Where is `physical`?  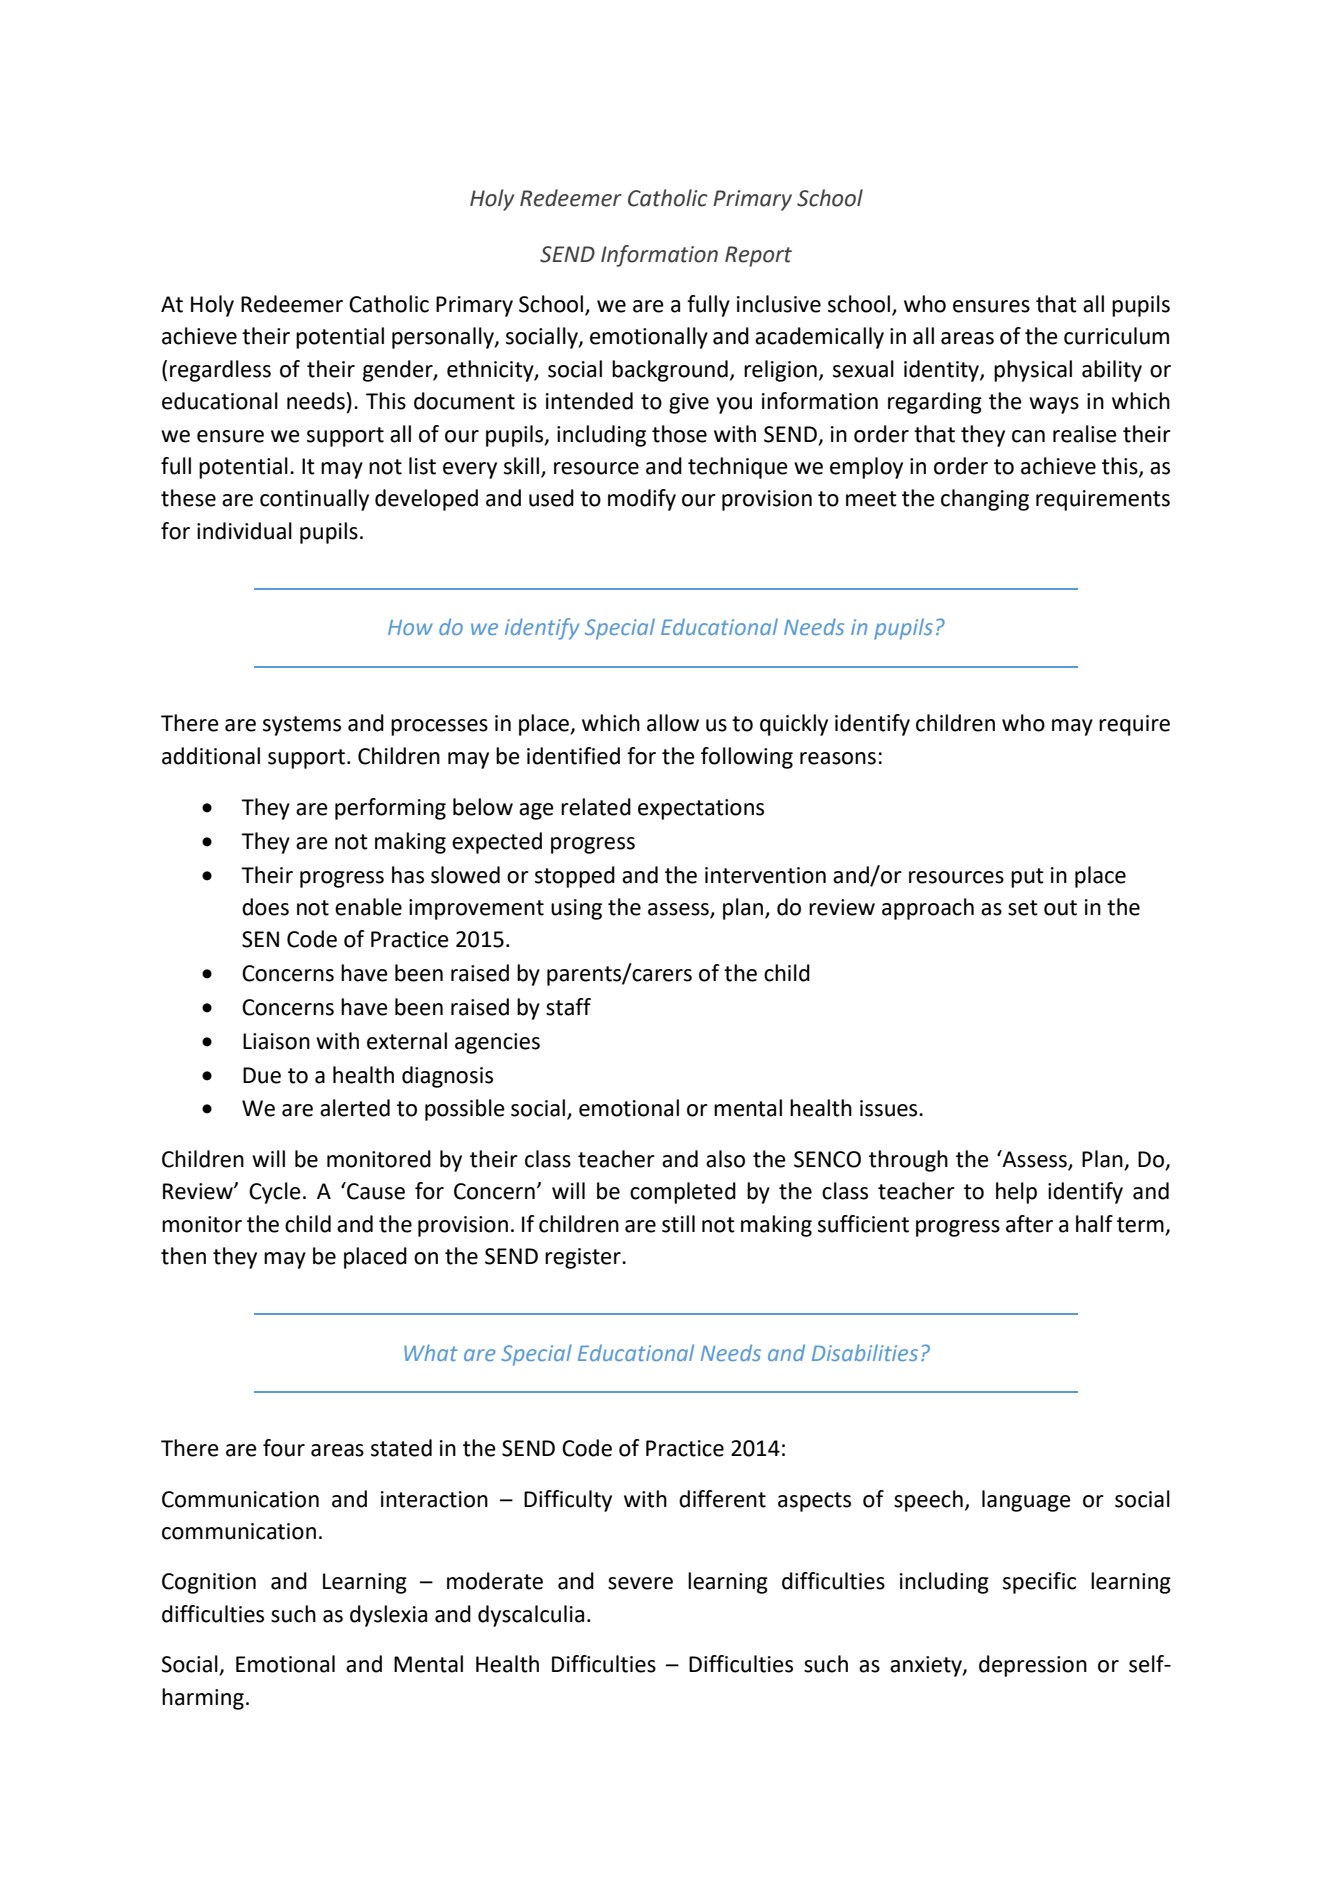
physical is located at coordinates (1033, 371).
